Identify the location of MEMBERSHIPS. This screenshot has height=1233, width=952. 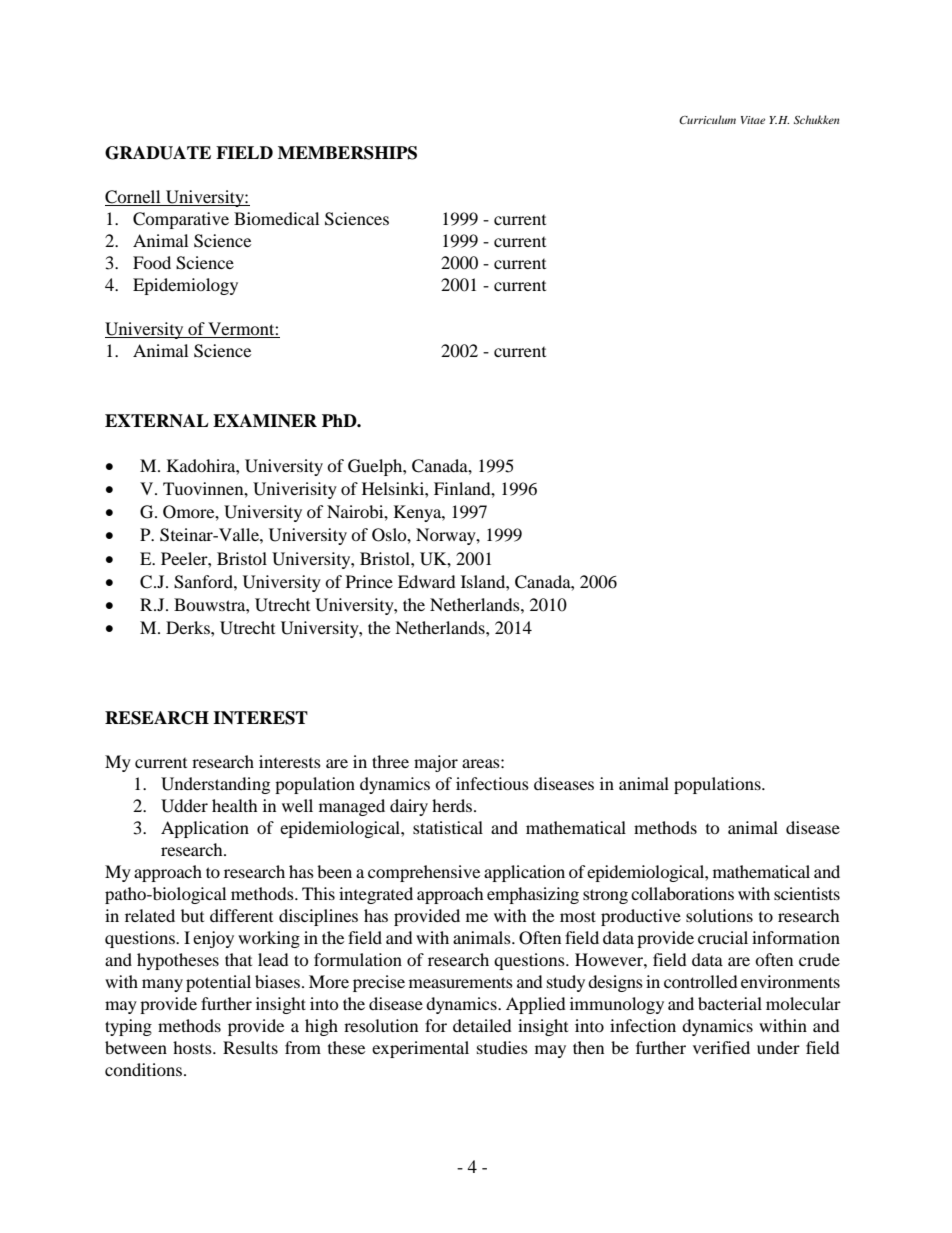
(347, 153).
